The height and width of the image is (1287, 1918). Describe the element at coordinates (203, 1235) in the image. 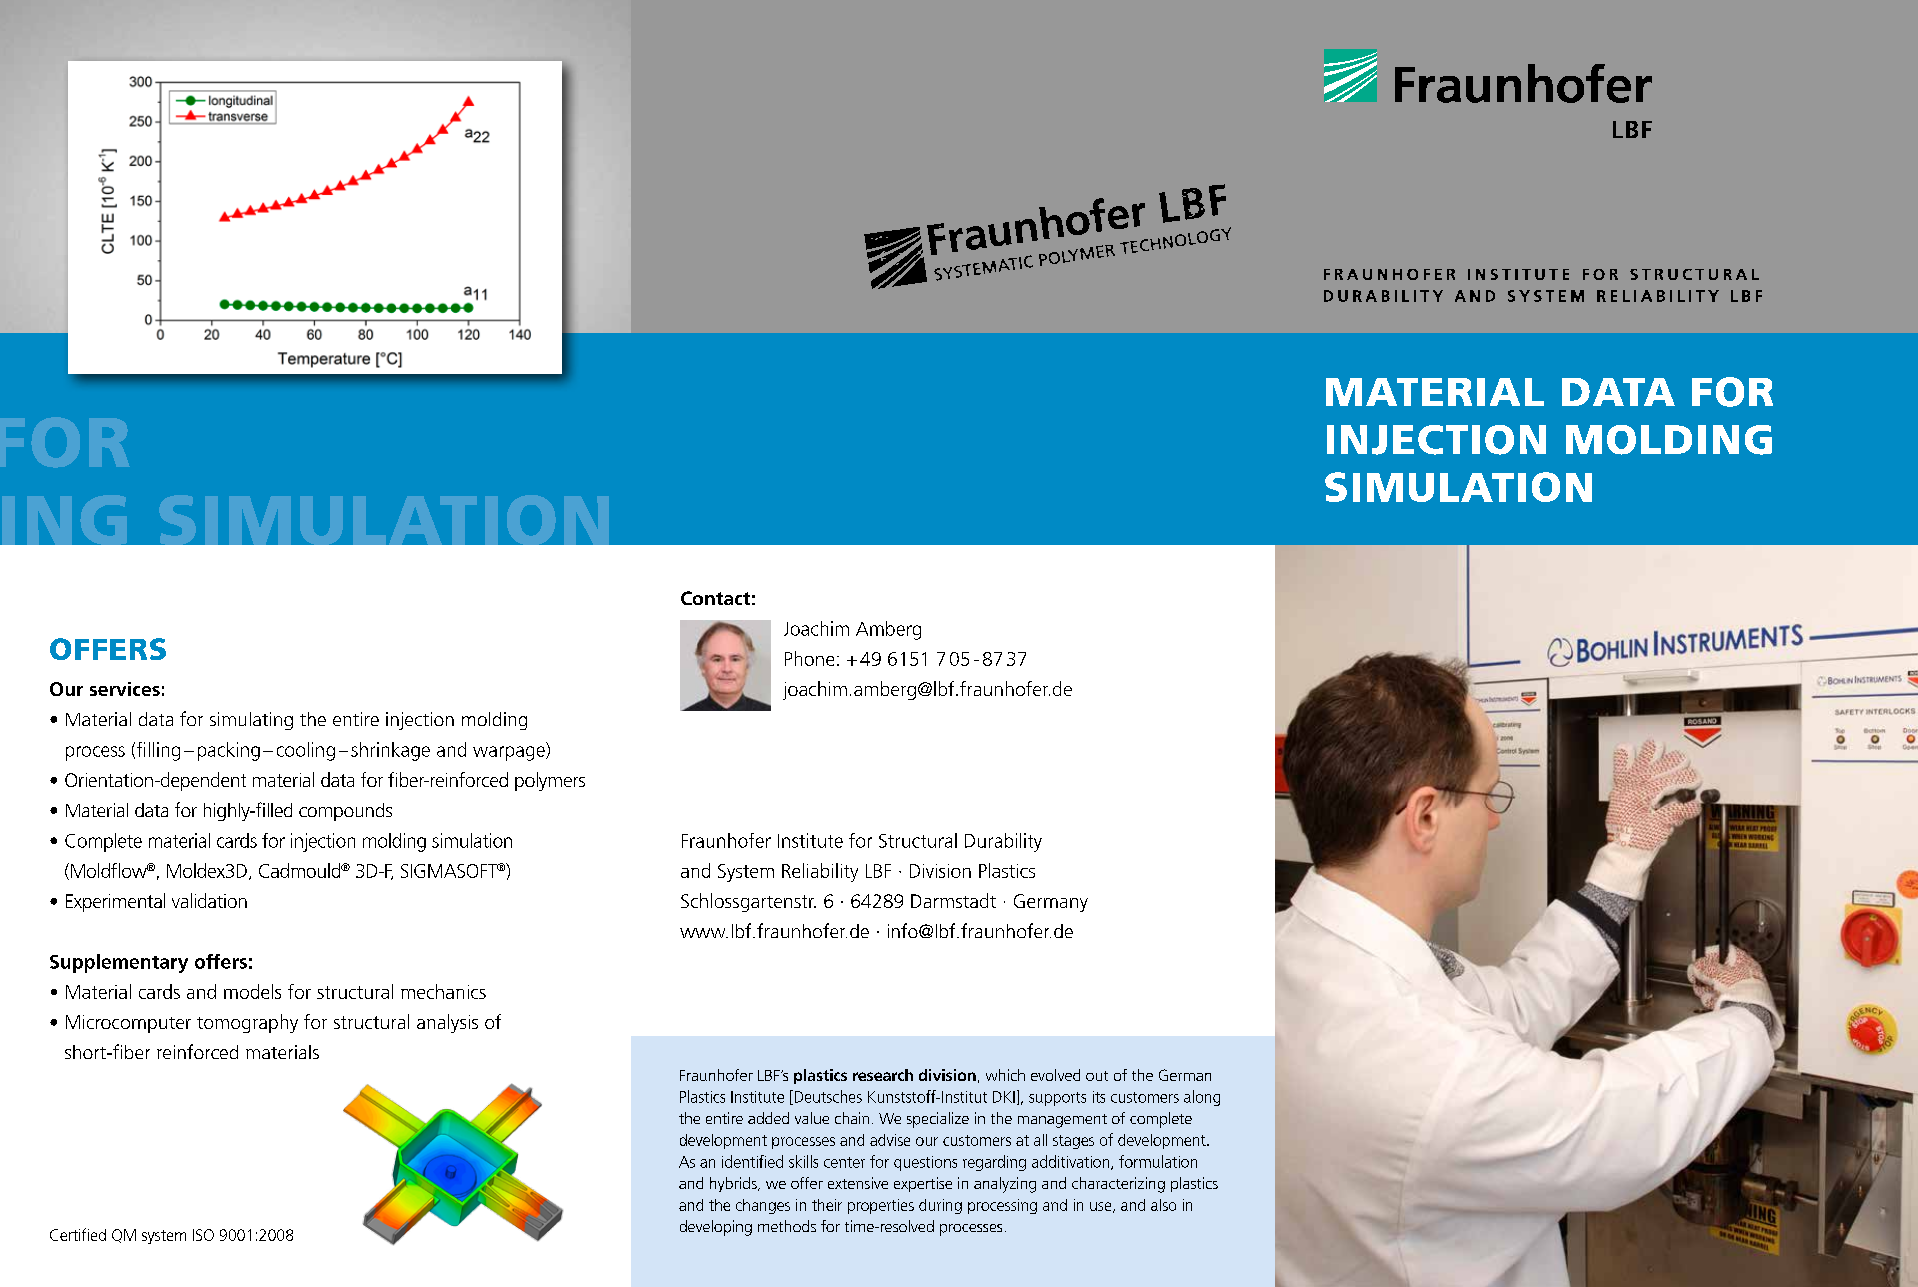

I see `ISO` at that location.
